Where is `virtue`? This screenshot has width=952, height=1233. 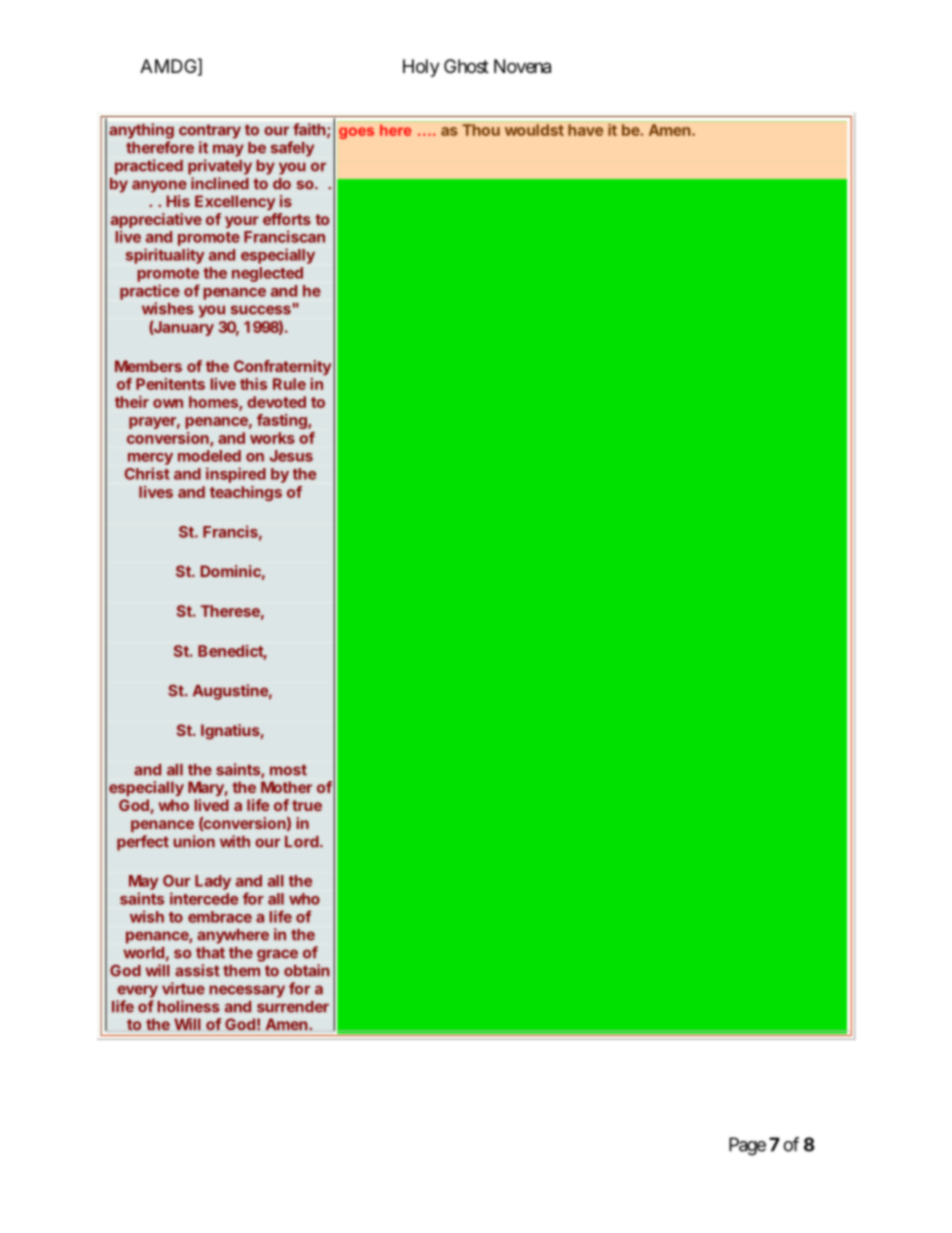 virtue is located at coordinates (183, 988).
